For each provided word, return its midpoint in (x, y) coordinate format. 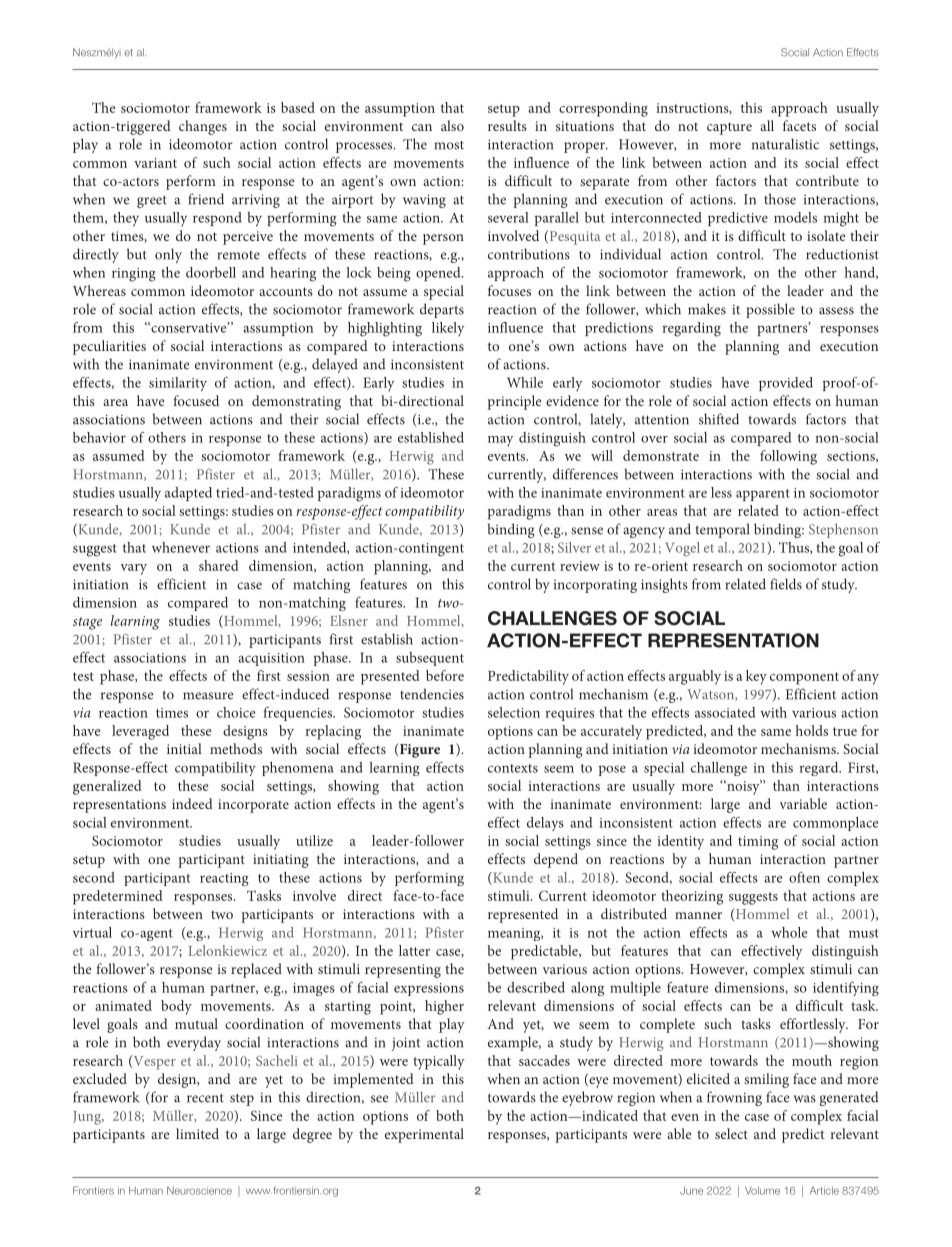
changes (203, 127)
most (449, 145)
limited (197, 1133)
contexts (513, 768)
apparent (763, 495)
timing (758, 843)
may (500, 441)
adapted (188, 494)
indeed (192, 803)
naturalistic (785, 144)
